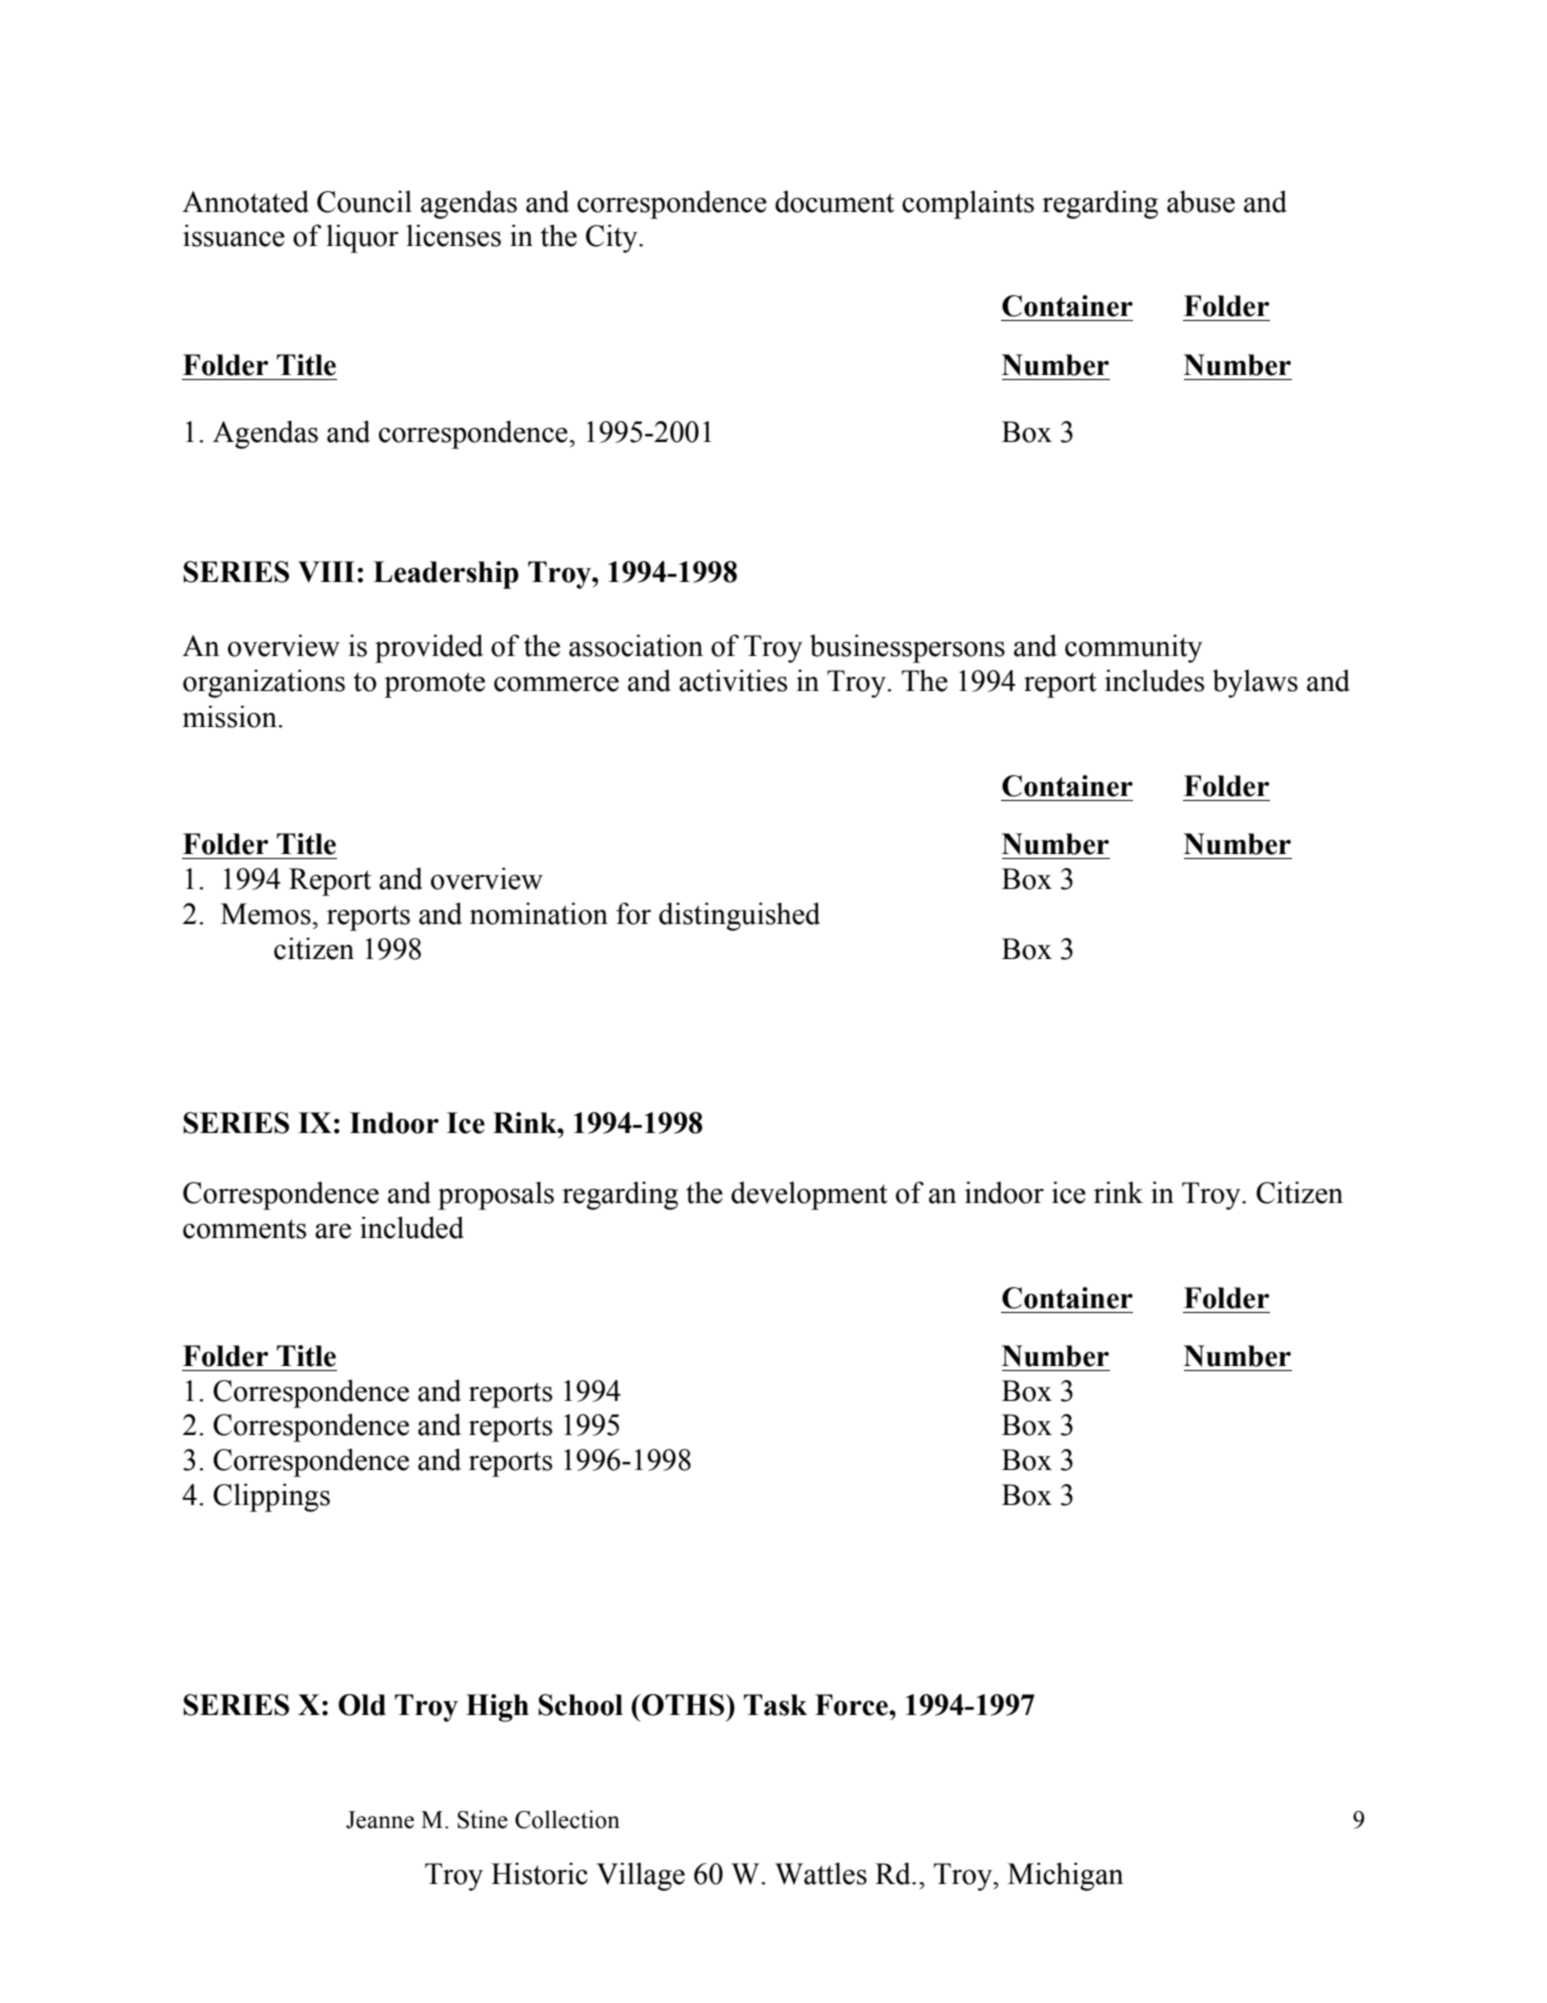  Describe the element at coordinates (1134, 648) in the image. I see `community` at that location.
